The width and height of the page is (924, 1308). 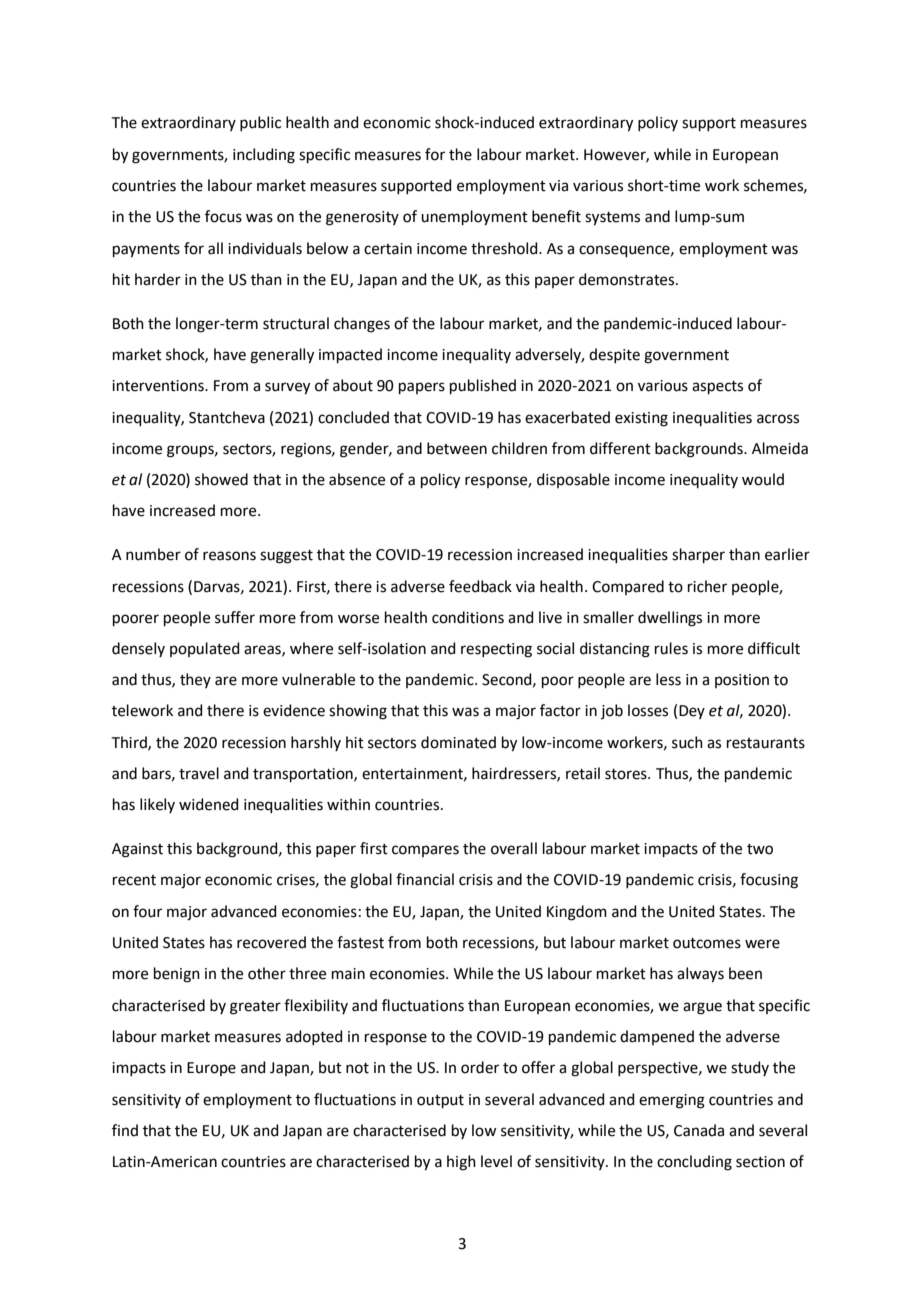 What do you see at coordinates (125, 1130) in the page?
I see `find` at bounding box center [125, 1130].
